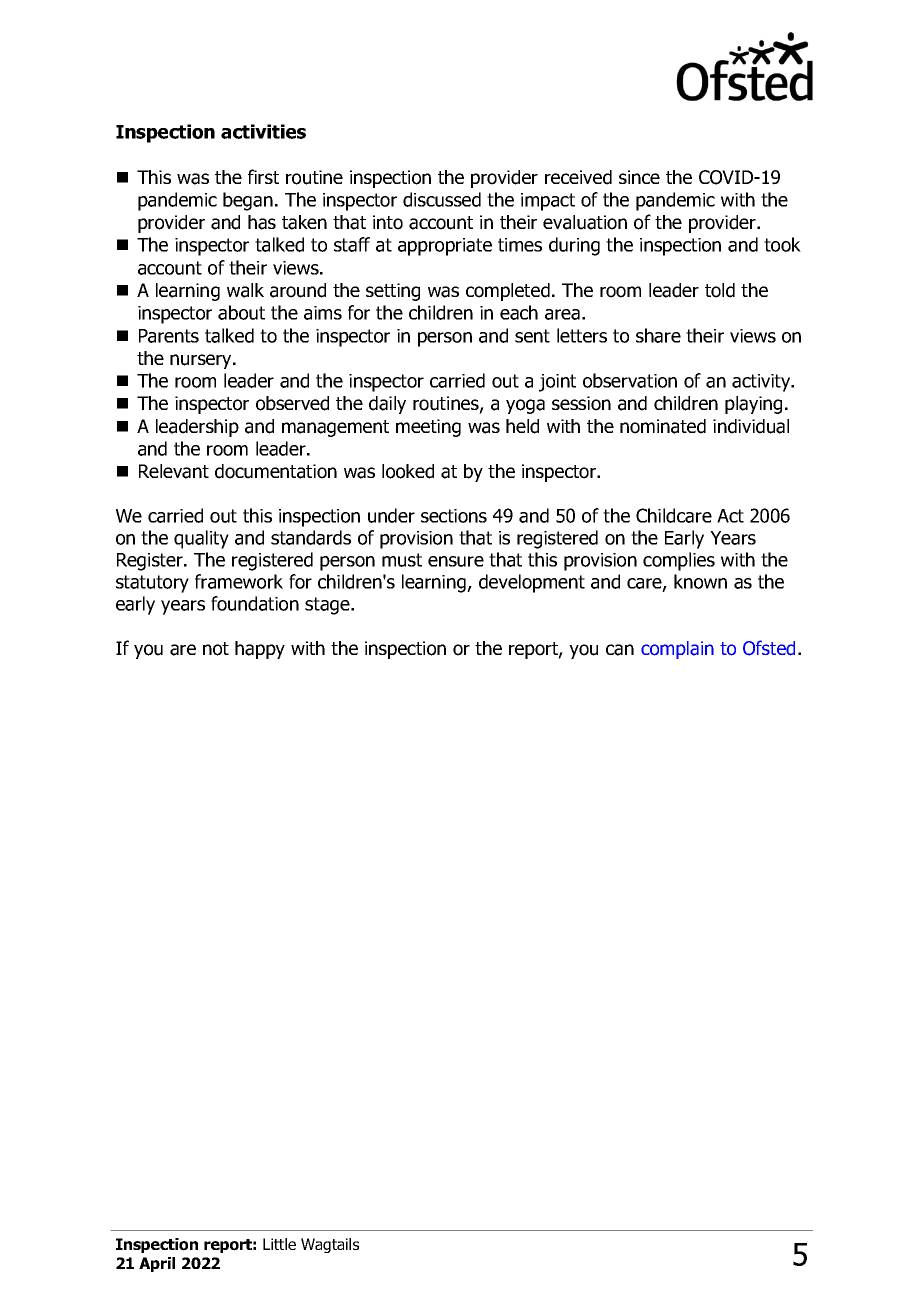  Describe the element at coordinates (263, 176) in the screenshot. I see `first` at that location.
